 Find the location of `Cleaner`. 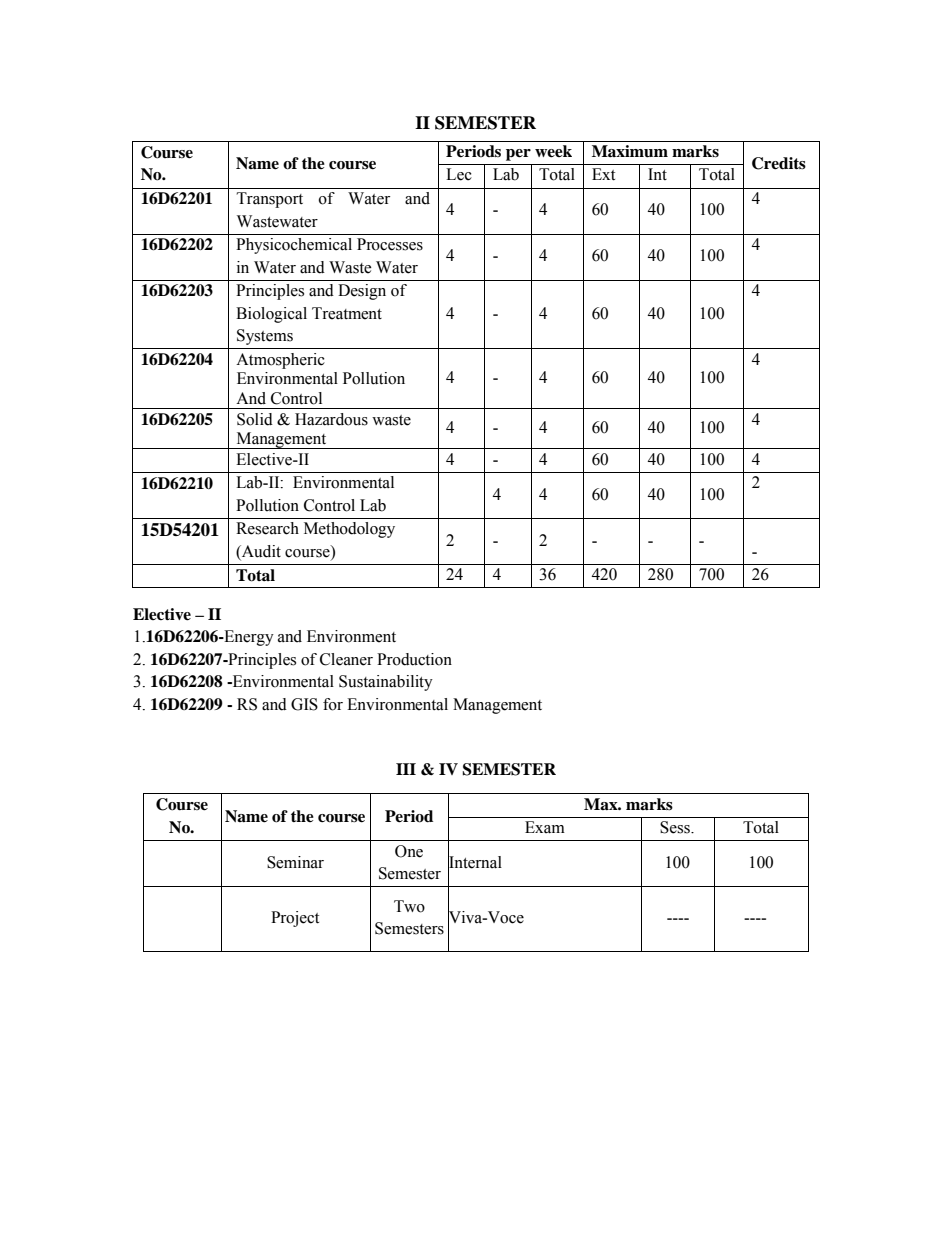

Cleaner is located at coordinates (346, 659).
